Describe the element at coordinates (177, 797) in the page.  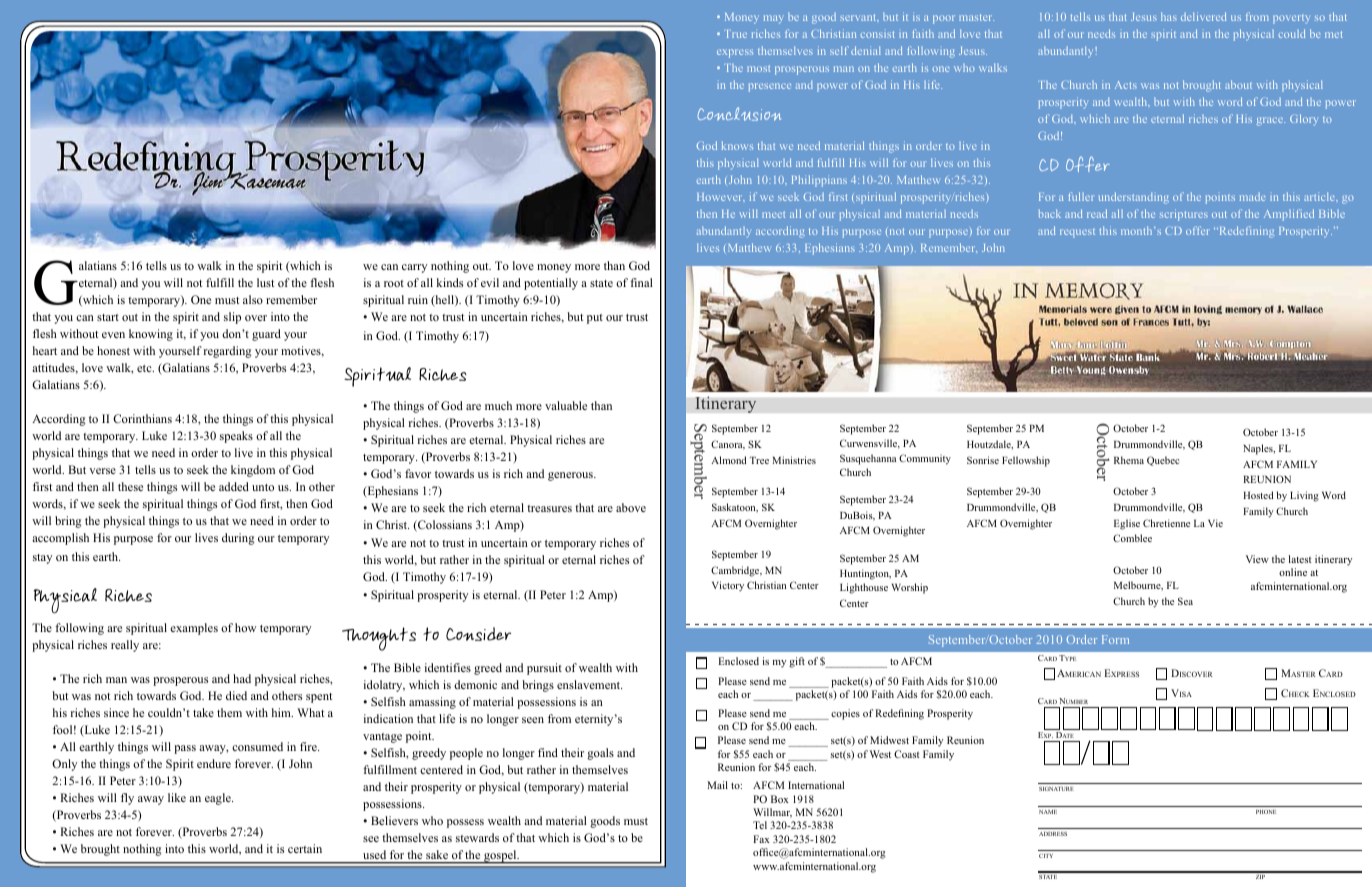
I see `like` at that location.
